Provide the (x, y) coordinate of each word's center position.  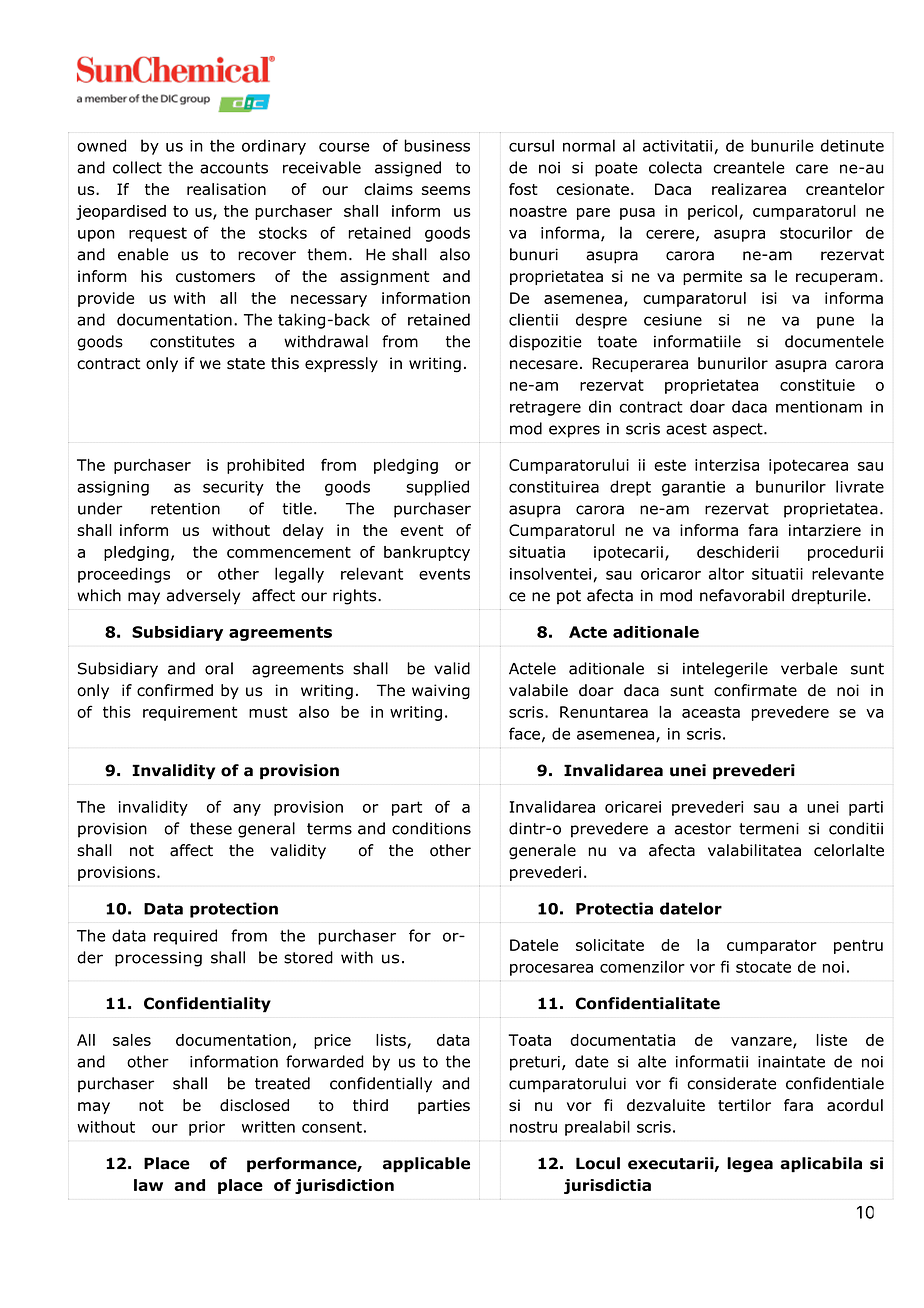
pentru (858, 947)
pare (593, 214)
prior (207, 1128)
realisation (226, 189)
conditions (431, 828)
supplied (437, 488)
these (211, 828)
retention (185, 509)
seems (446, 190)
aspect (739, 430)
